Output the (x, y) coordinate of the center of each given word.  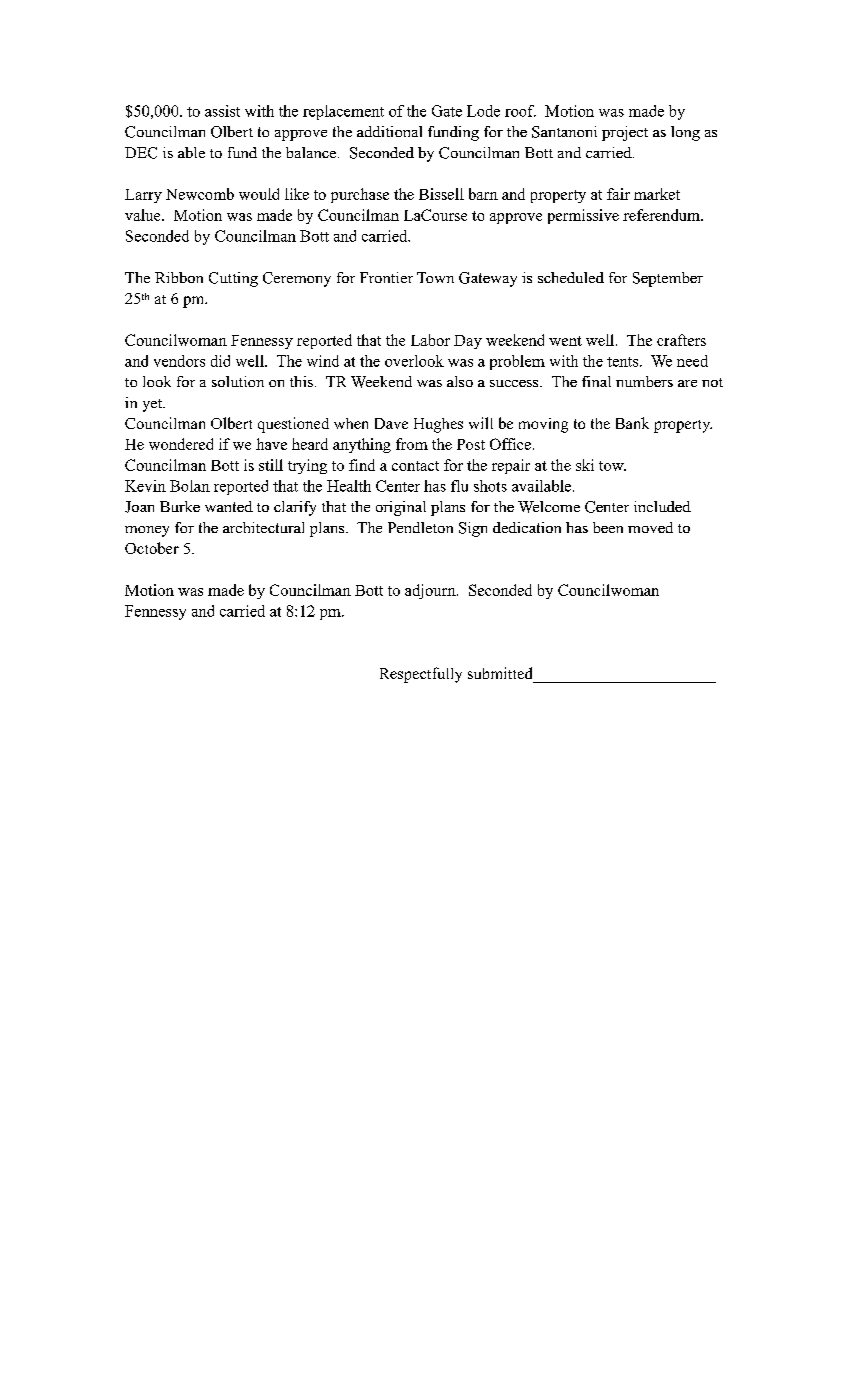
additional (389, 131)
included (662, 506)
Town (435, 277)
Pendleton (420, 527)
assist (222, 111)
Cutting (233, 279)
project (625, 133)
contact (415, 466)
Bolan (190, 486)
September (668, 279)
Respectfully (421, 675)
